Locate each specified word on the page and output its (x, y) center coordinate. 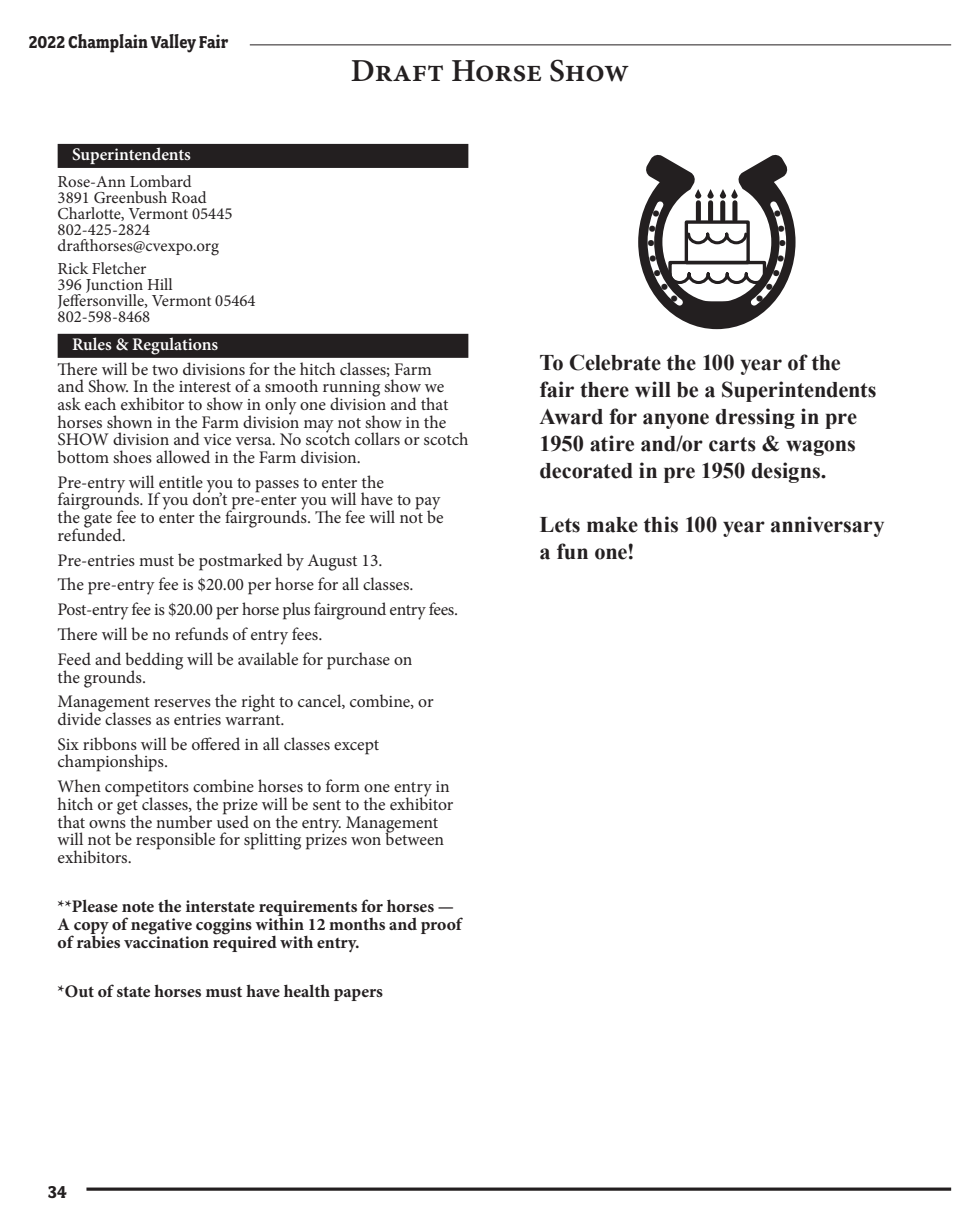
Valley (173, 43)
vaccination (166, 941)
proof (442, 925)
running (351, 390)
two (165, 370)
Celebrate (615, 362)
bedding (154, 662)
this (661, 524)
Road (188, 197)
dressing (755, 418)
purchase (358, 661)
